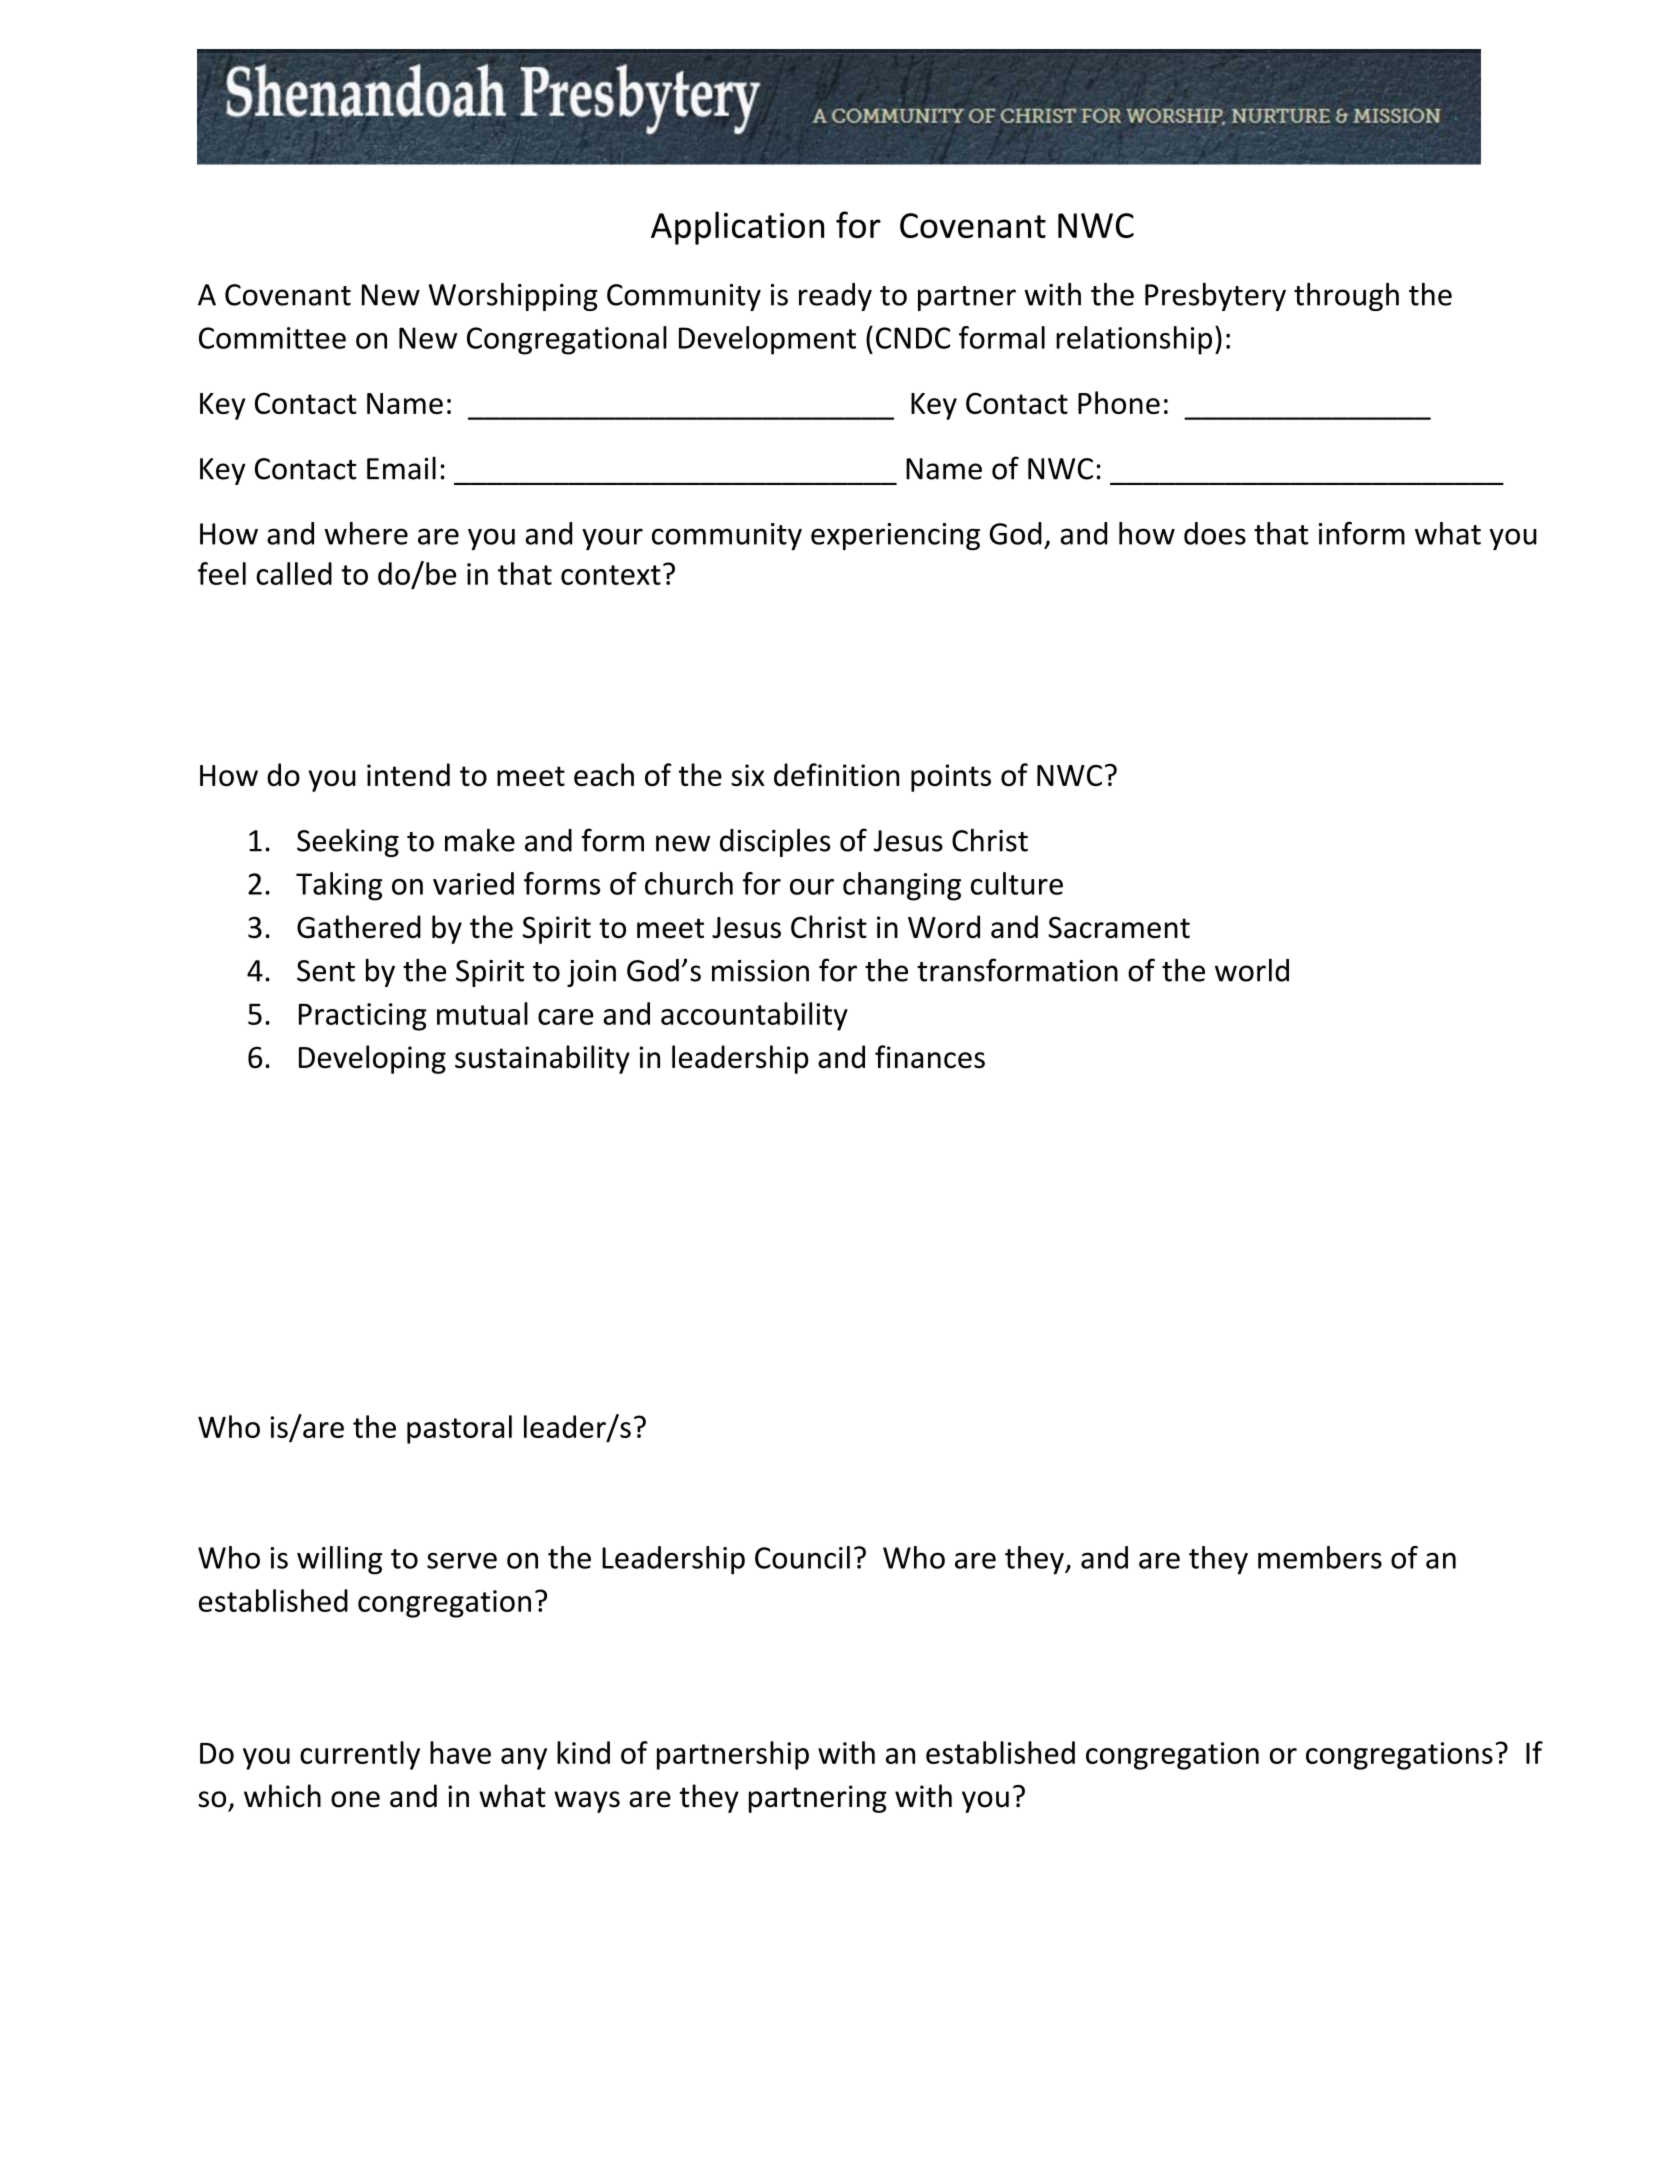  Describe the element at coordinates (748, 775) in the screenshot. I see `six` at that location.
